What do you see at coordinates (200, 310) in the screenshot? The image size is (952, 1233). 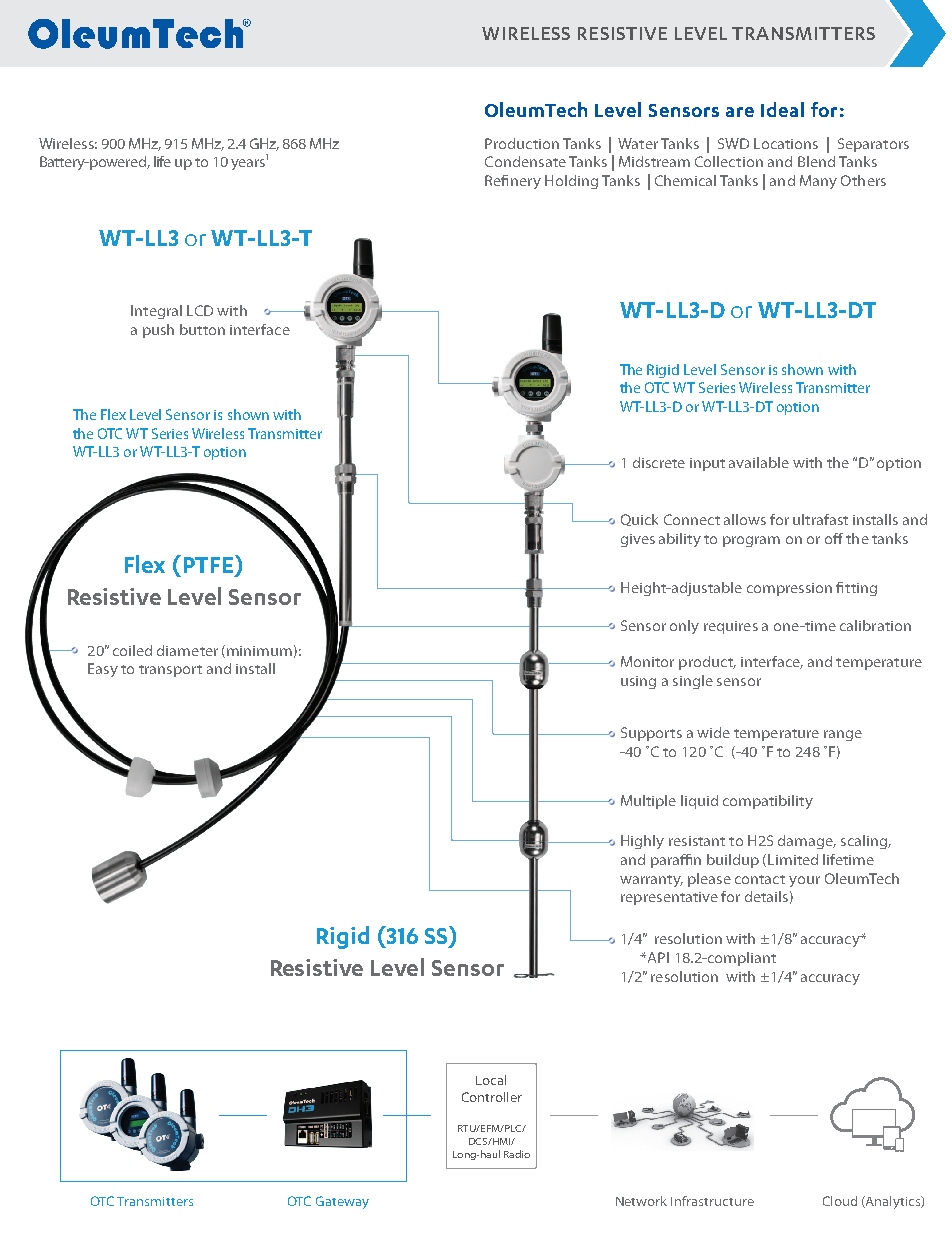 I see `LCD` at bounding box center [200, 310].
